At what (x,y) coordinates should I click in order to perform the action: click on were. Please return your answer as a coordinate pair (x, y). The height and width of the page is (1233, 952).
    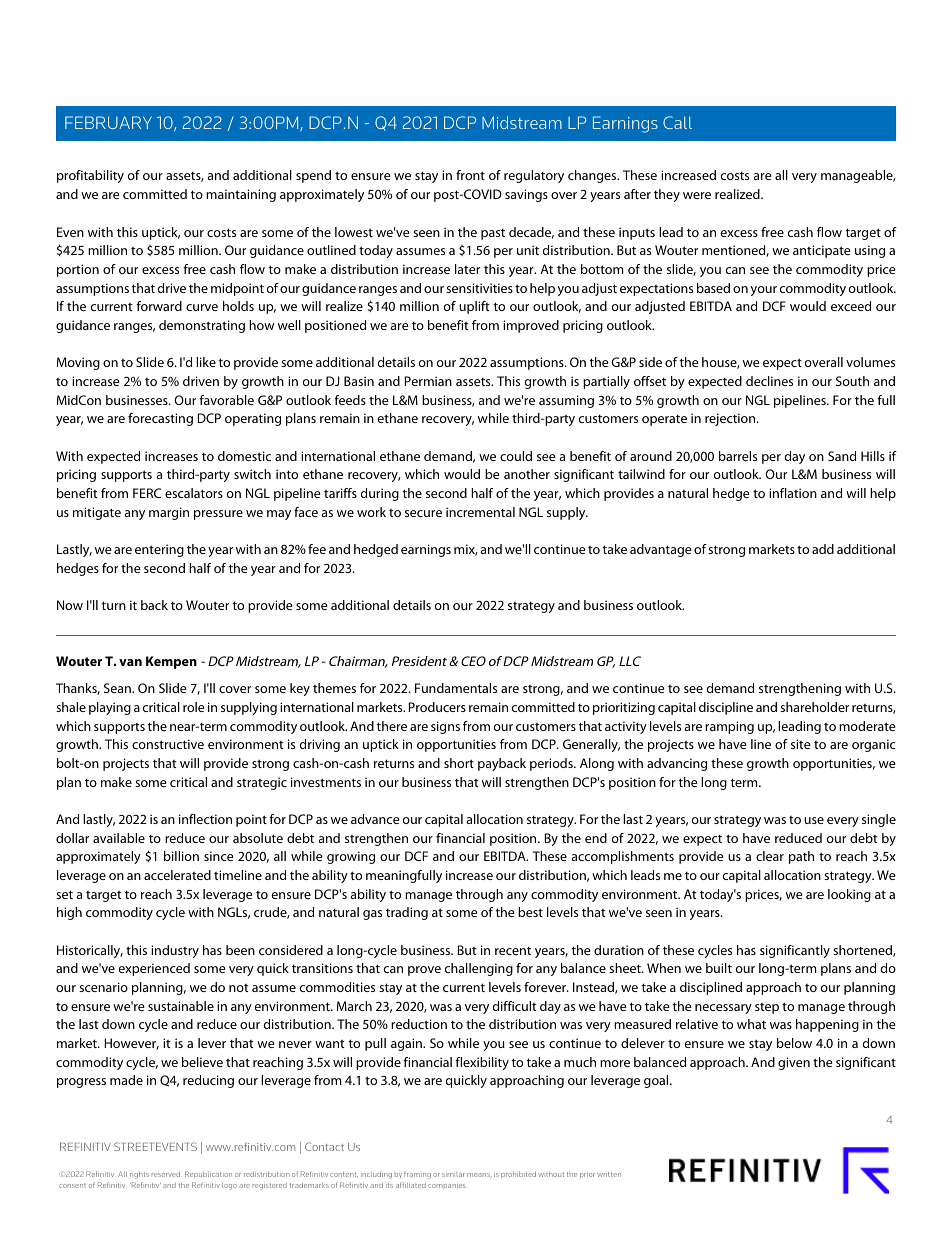
    Looking at the image, I should click on (697, 195).
